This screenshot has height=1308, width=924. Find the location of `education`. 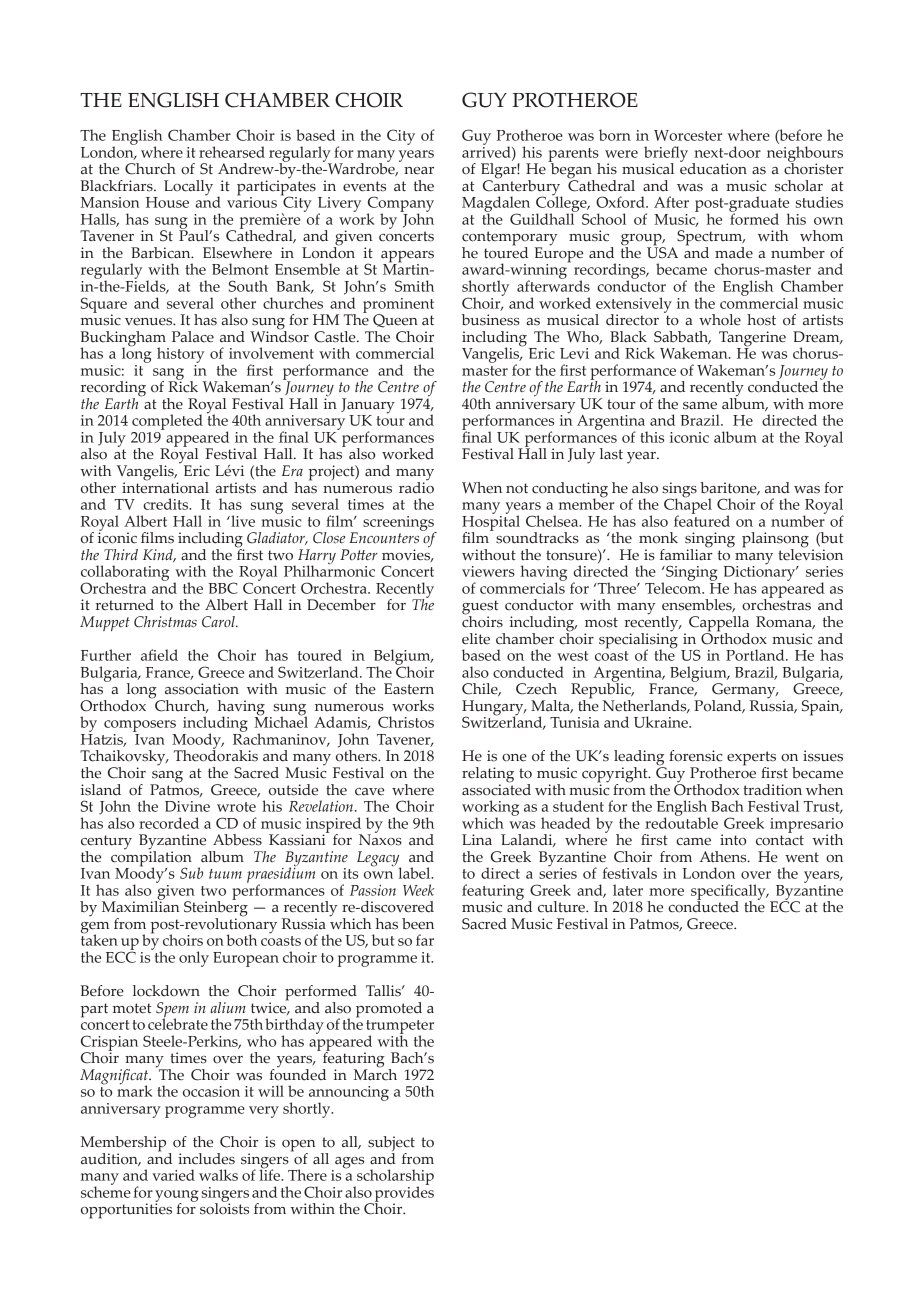

education is located at coordinates (713, 168).
